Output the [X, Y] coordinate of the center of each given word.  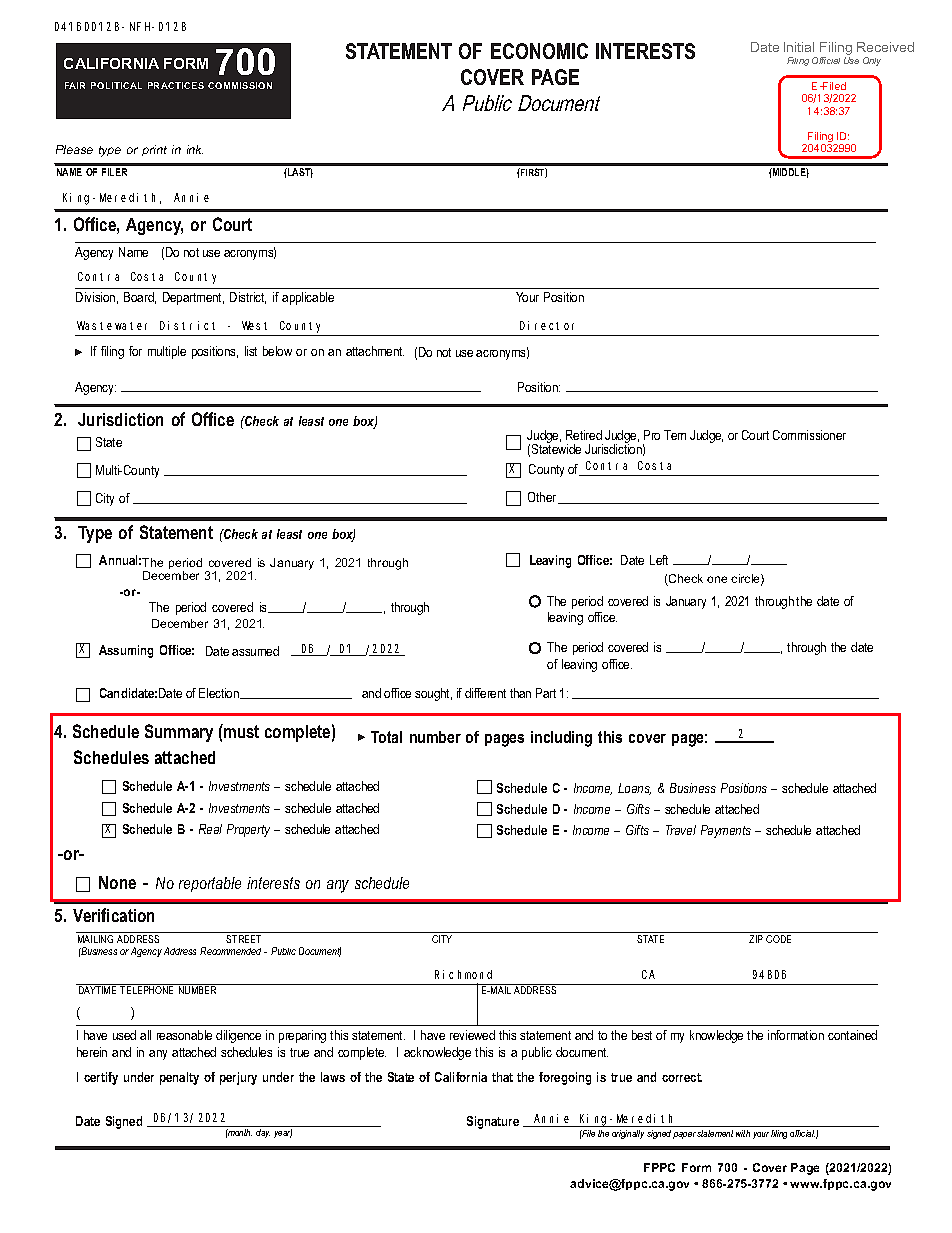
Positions [744, 788]
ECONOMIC [539, 51]
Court [755, 435]
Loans [634, 789]
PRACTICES [176, 85]
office [602, 617]
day [263, 1133]
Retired [584, 435]
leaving [565, 618]
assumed [255, 651]
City [105, 499]
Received [885, 47]
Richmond [463, 974]
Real [210, 829]
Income [593, 789]
